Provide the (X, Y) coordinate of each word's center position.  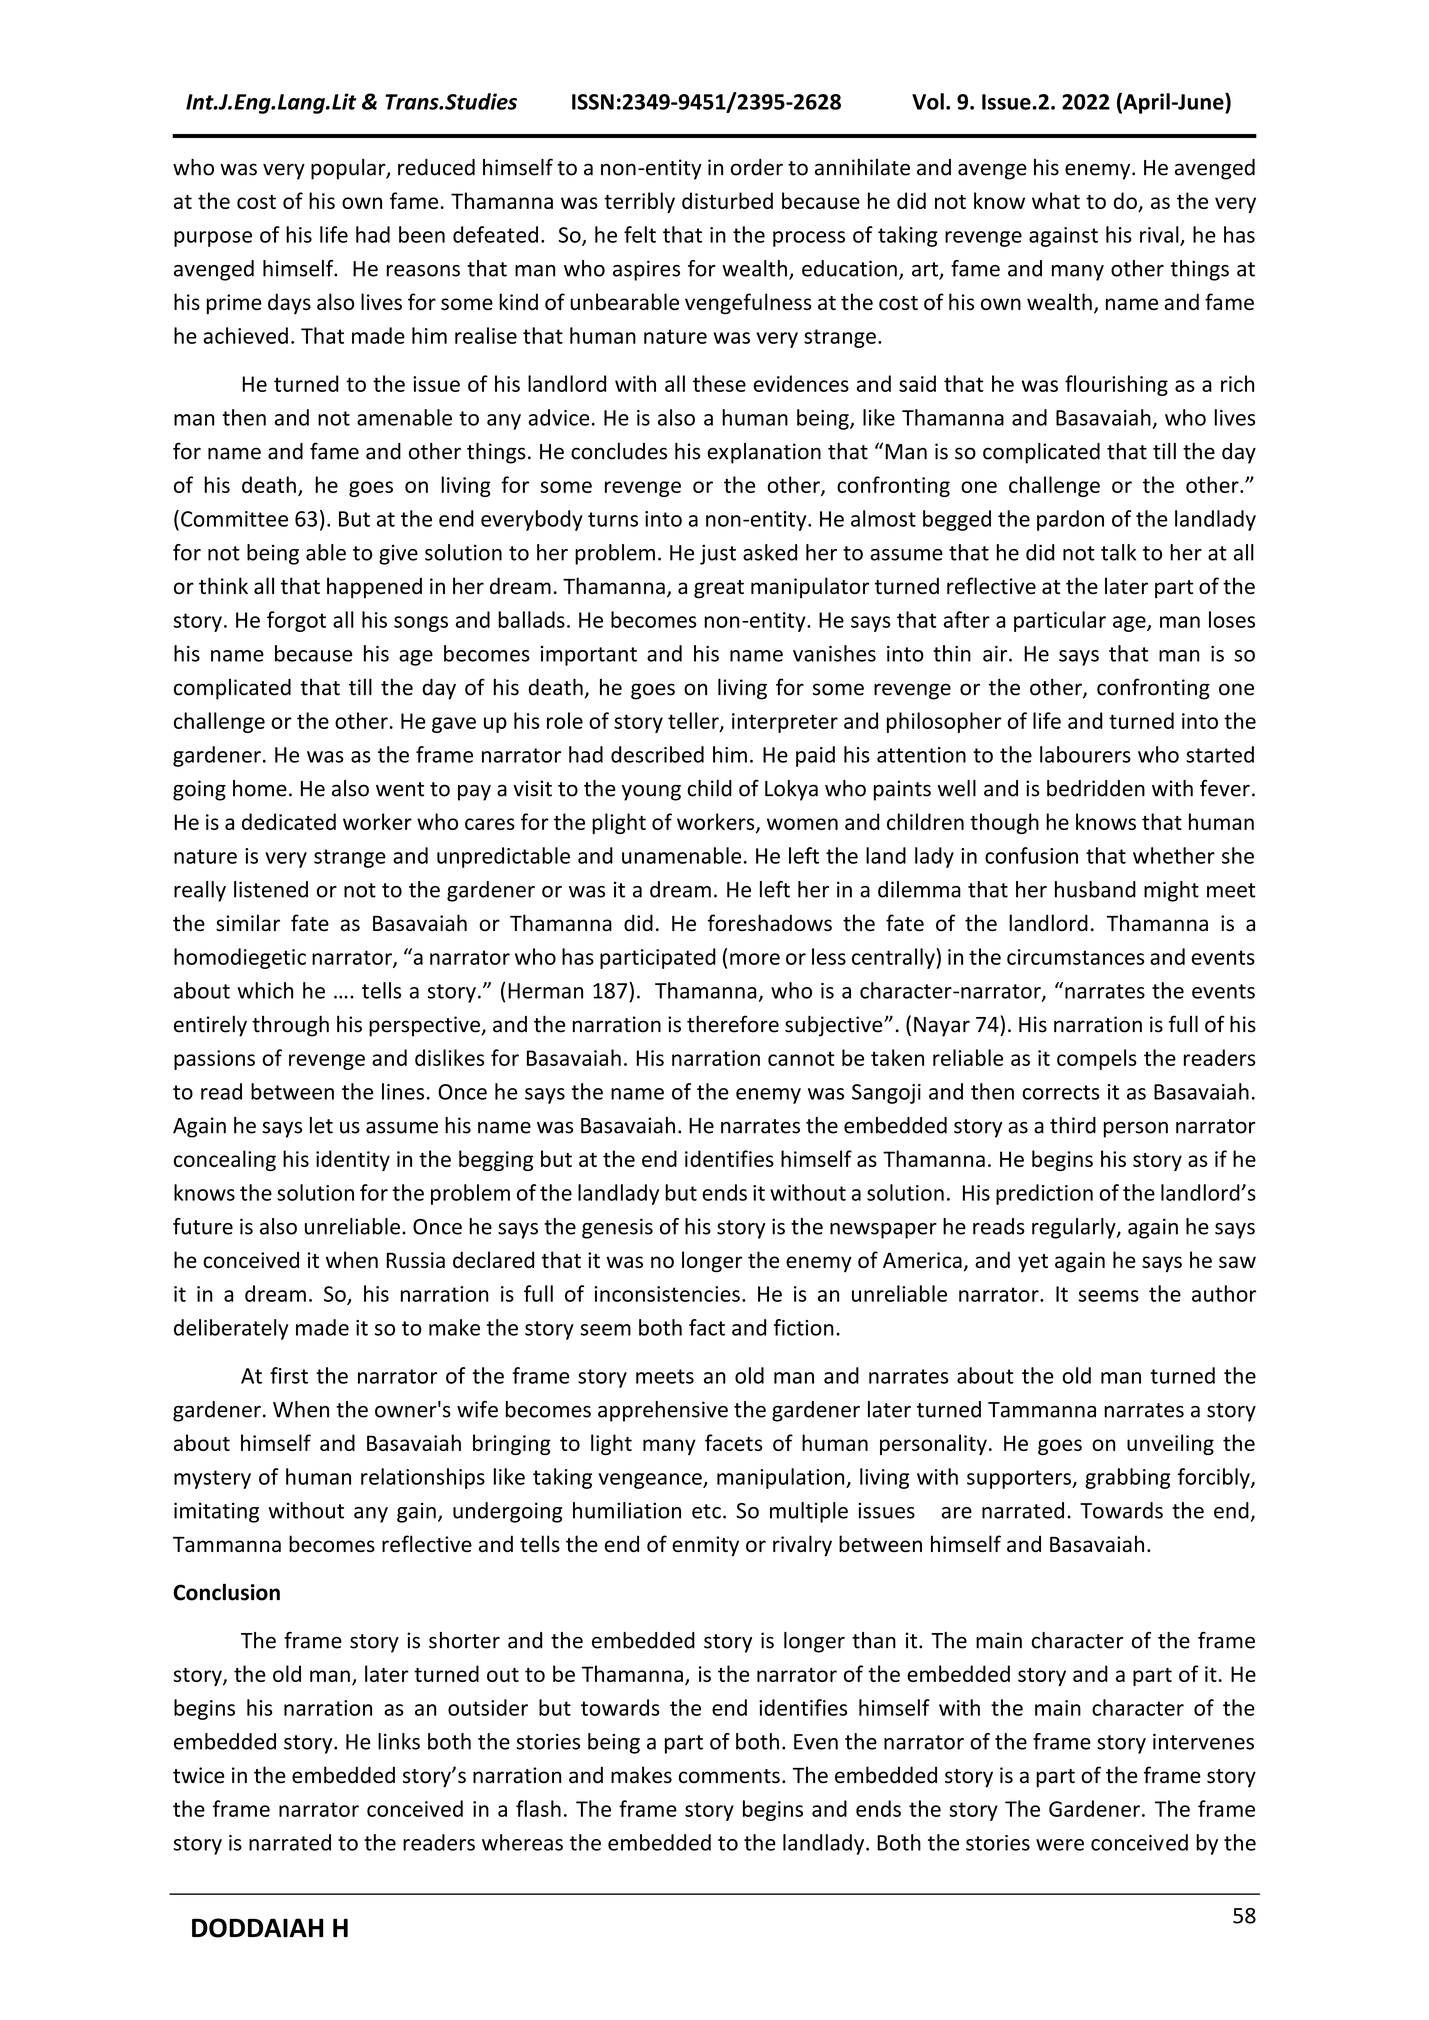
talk (1118, 552)
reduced (436, 167)
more (755, 959)
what (1056, 200)
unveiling (1170, 1444)
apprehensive (663, 1411)
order (757, 167)
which (265, 990)
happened (374, 588)
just (718, 554)
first (289, 1375)
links (399, 1741)
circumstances (1075, 957)
